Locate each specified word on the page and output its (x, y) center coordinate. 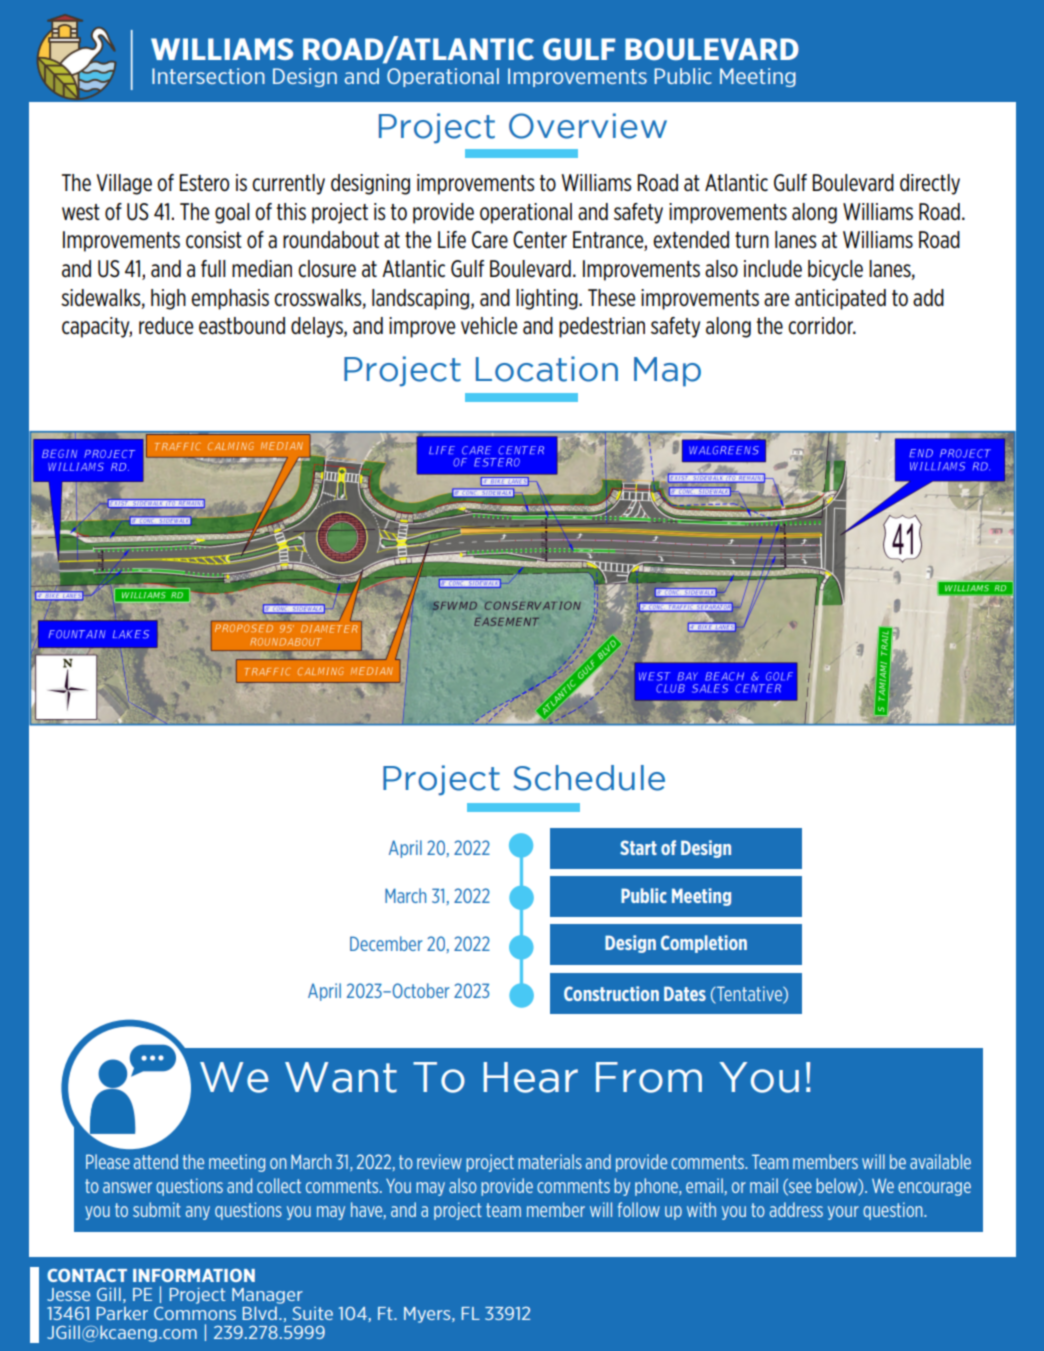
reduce (166, 326)
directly (930, 184)
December (386, 943)
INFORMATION (194, 1275)
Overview (588, 126)
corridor (822, 326)
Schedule (589, 778)
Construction (611, 993)
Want (341, 1077)
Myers (428, 1315)
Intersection (208, 76)
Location (547, 369)
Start (638, 847)
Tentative (749, 995)
